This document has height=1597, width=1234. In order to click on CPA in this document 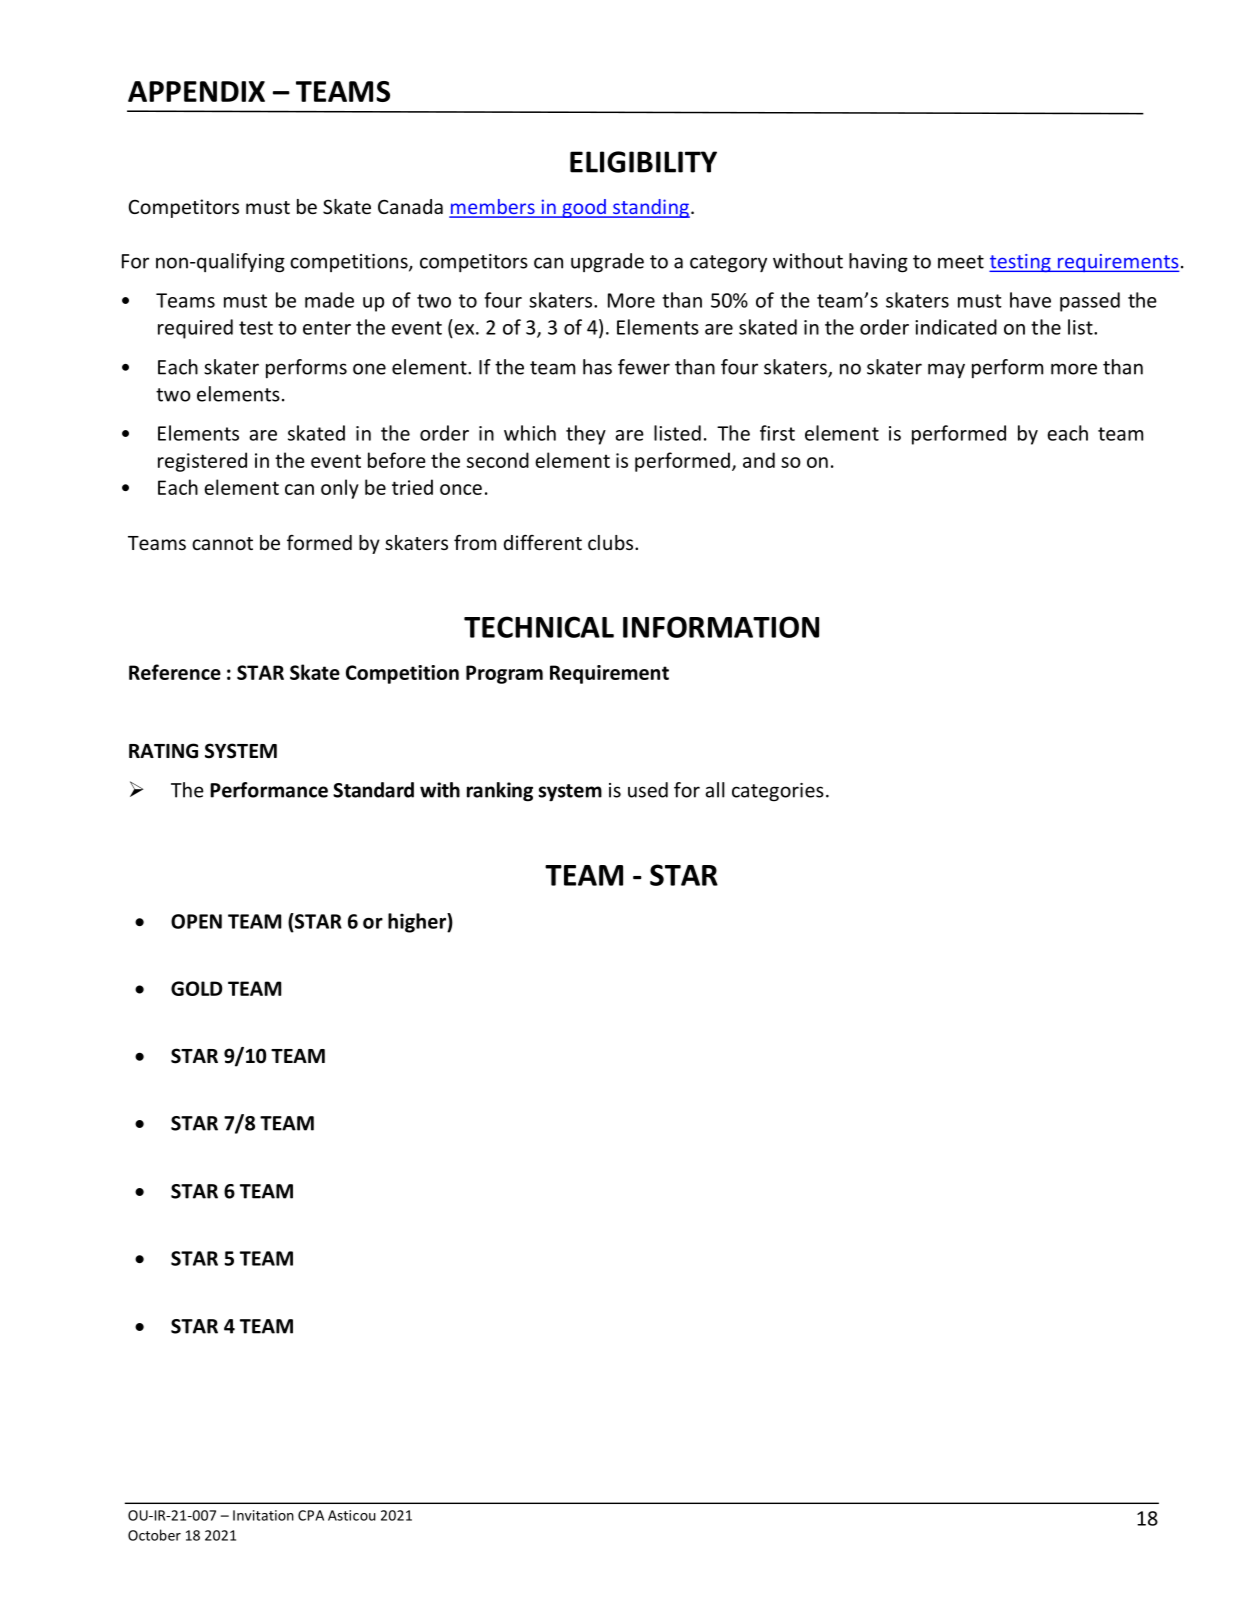, I will do `click(311, 1515)`.
